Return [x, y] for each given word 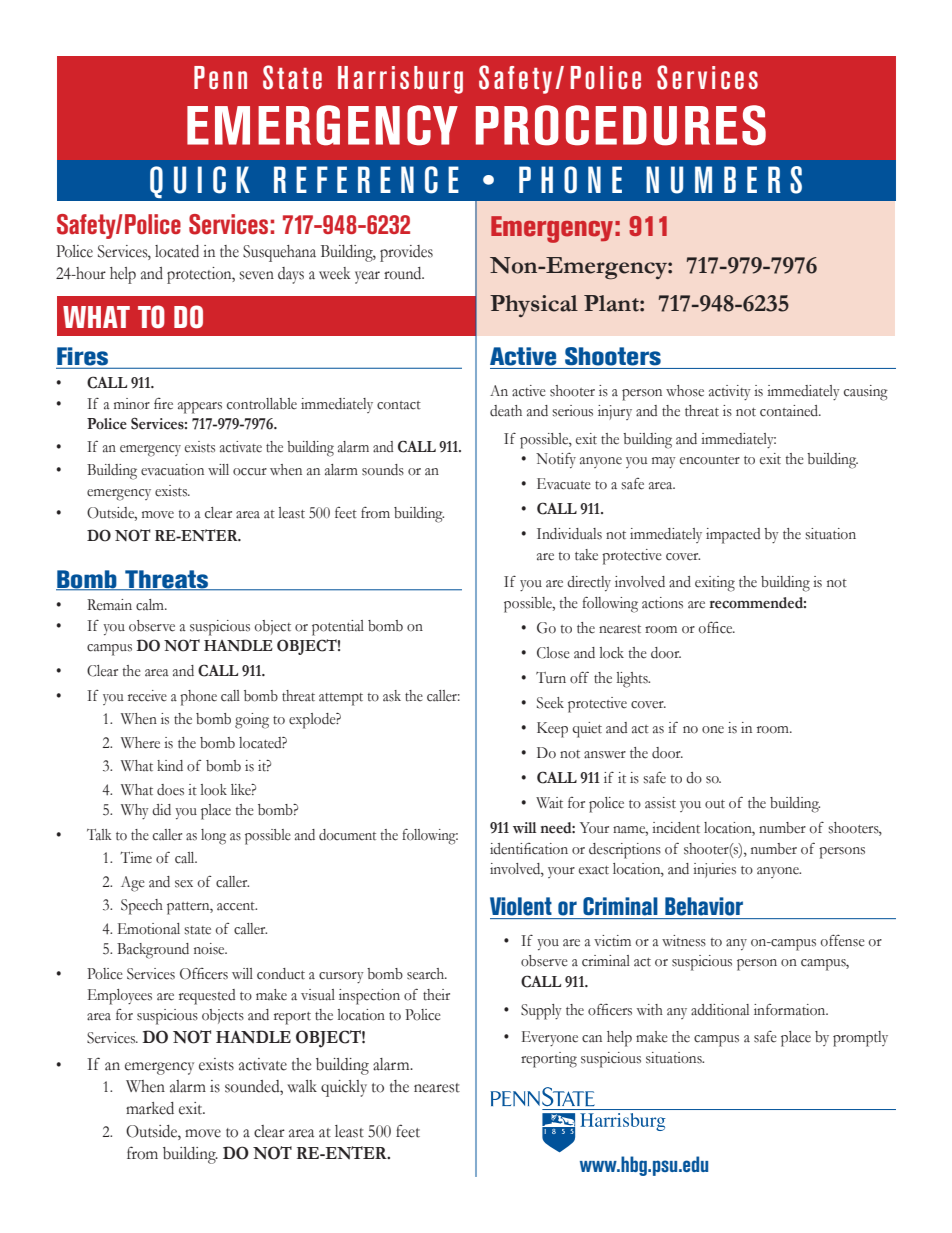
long [213, 837]
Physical [534, 306]
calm [151, 605]
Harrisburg [400, 80]
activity [730, 392]
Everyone [550, 1038]
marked [150, 1108]
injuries [714, 870]
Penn [220, 77]
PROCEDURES [621, 125]
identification [529, 849]
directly [589, 583]
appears [200, 408]
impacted [733, 536]
